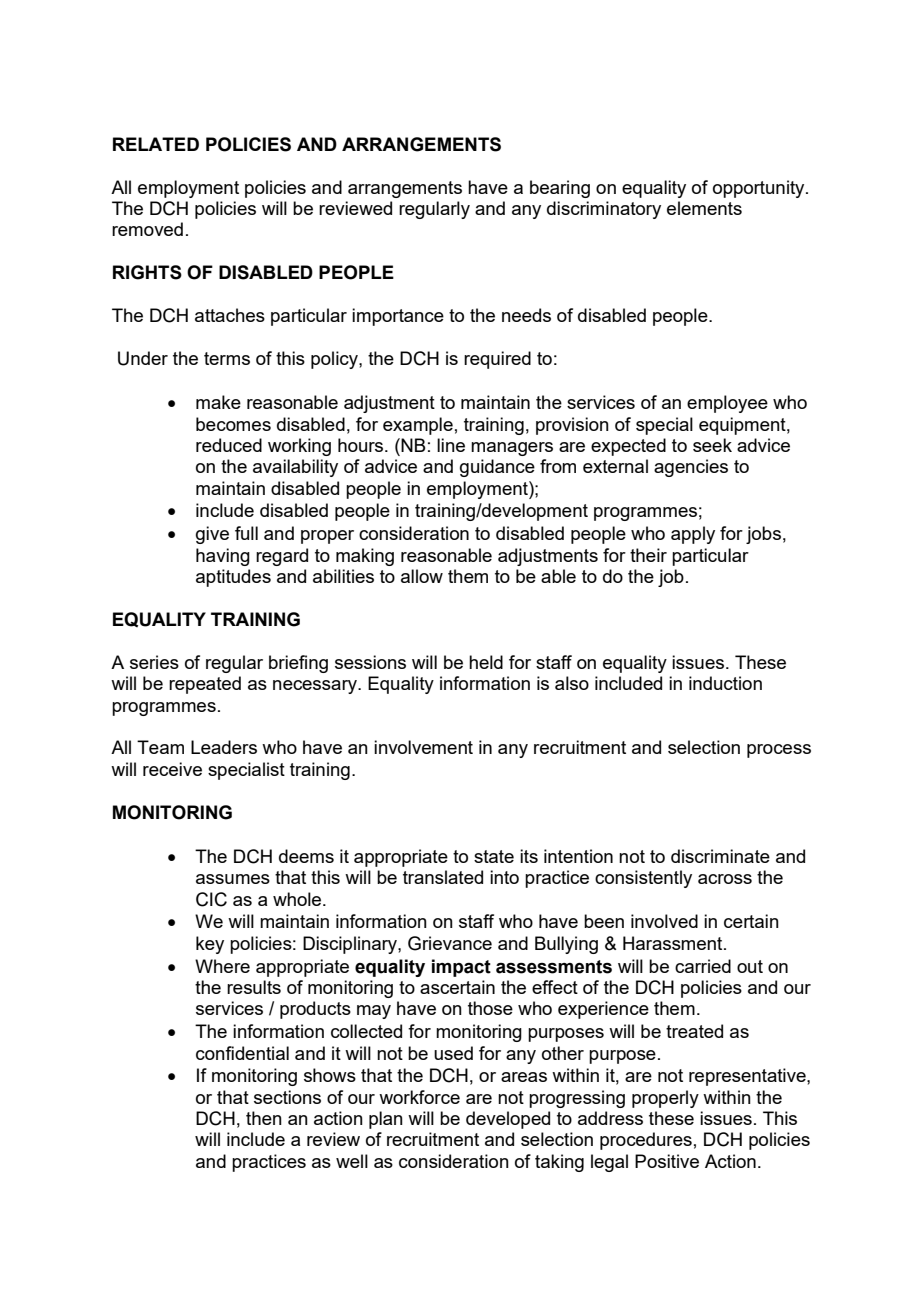 This screenshot has height=1307, width=924. What do you see at coordinates (667, 1161) in the screenshot?
I see `Positive` at bounding box center [667, 1161].
